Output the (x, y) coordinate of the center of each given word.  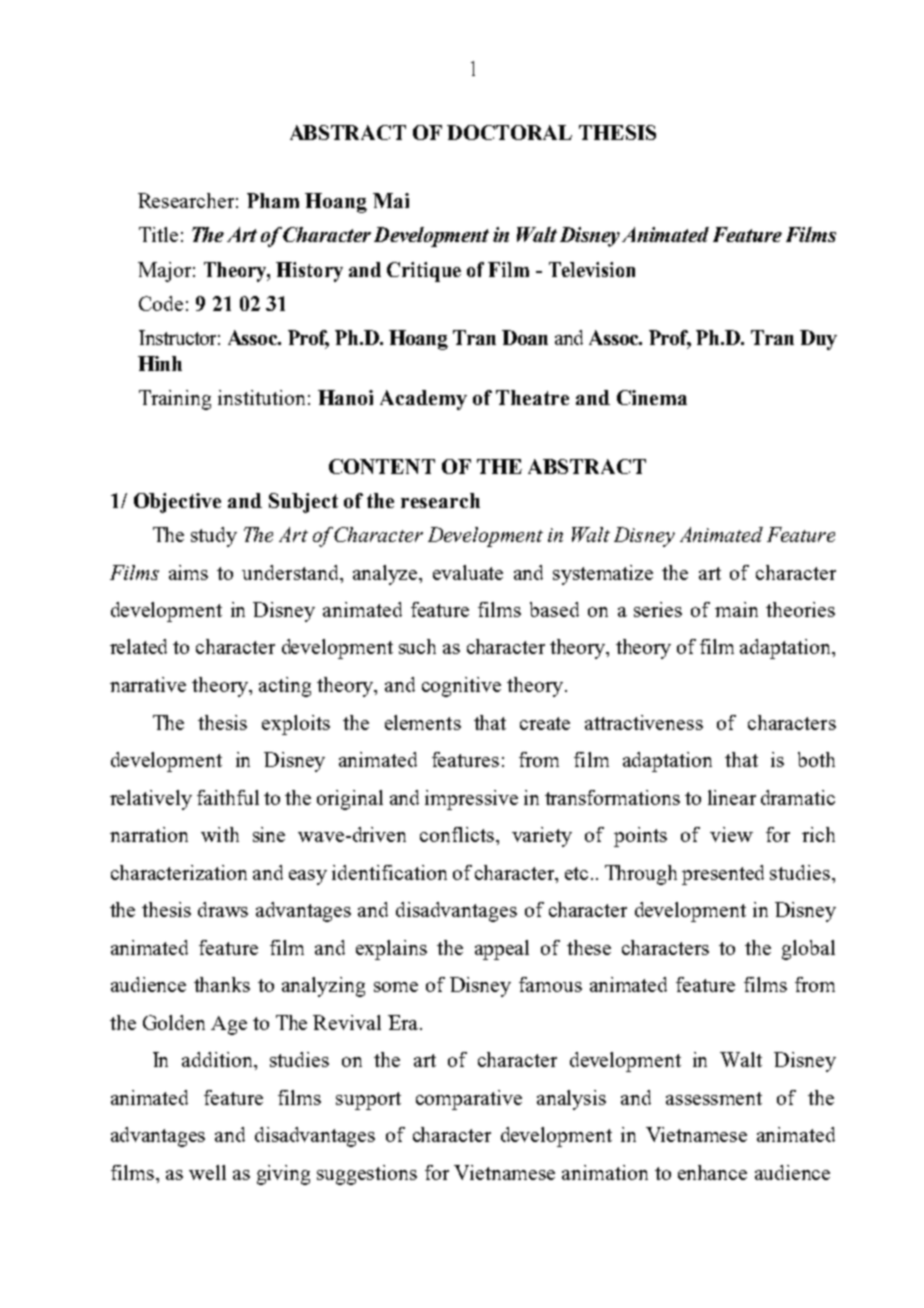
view (731, 834)
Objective (177, 503)
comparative (469, 1100)
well (207, 1172)
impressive (471, 800)
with (220, 834)
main (736, 609)
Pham (273, 200)
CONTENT (382, 466)
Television (592, 269)
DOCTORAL (509, 132)
